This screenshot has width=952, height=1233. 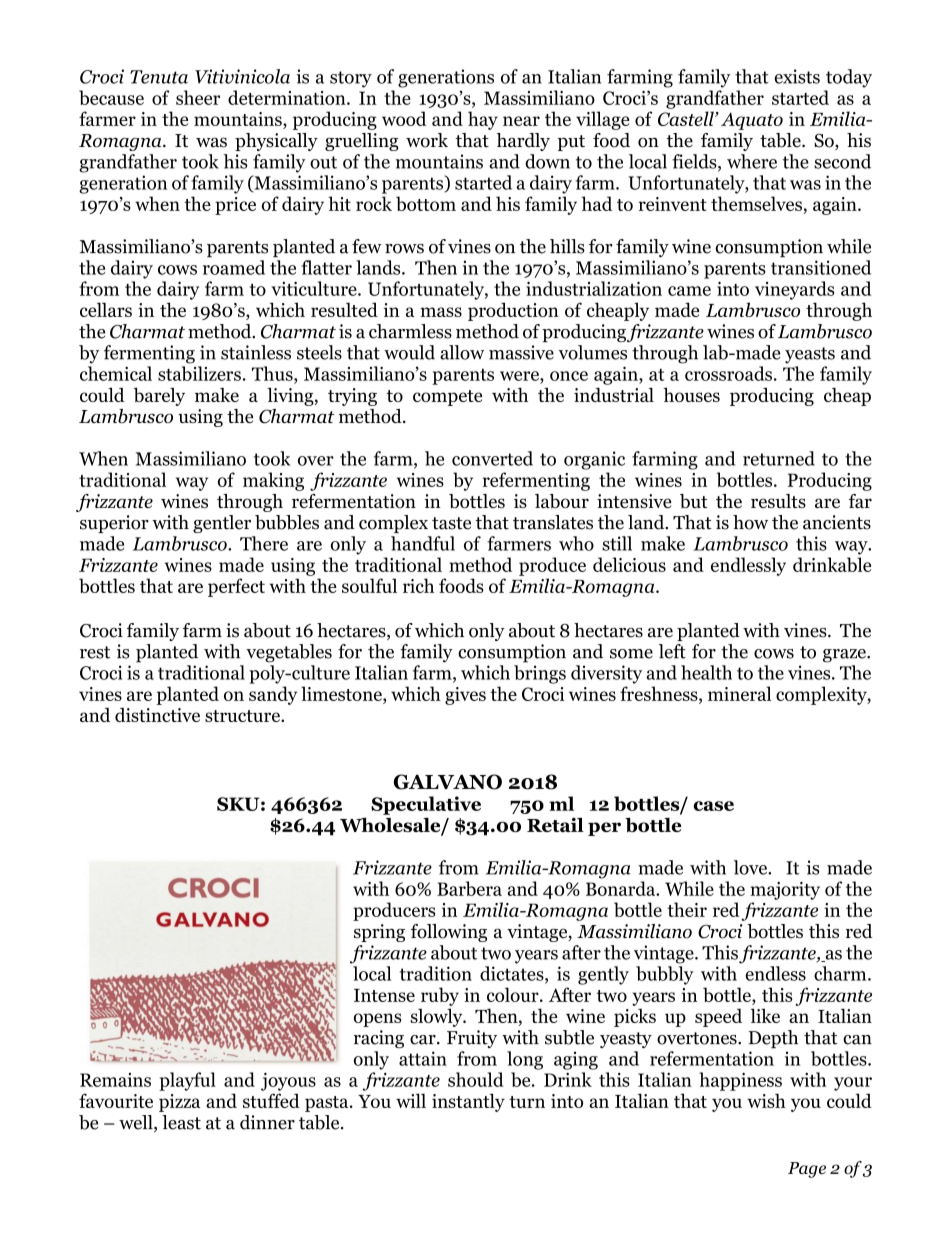 What do you see at coordinates (469, 888) in the screenshot?
I see `Barbera` at bounding box center [469, 888].
